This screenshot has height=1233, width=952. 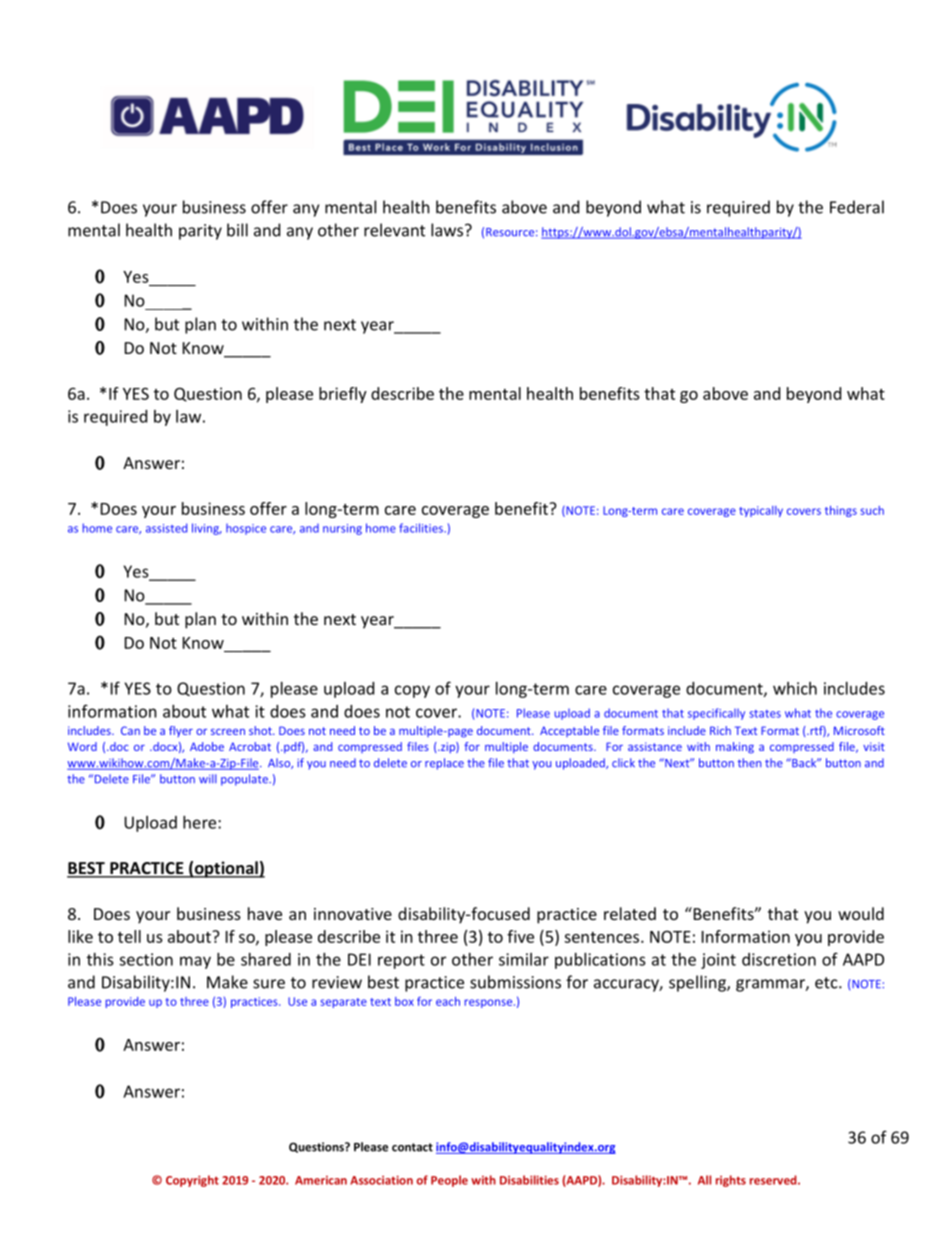 I want to click on People, so click(x=449, y=1181).
